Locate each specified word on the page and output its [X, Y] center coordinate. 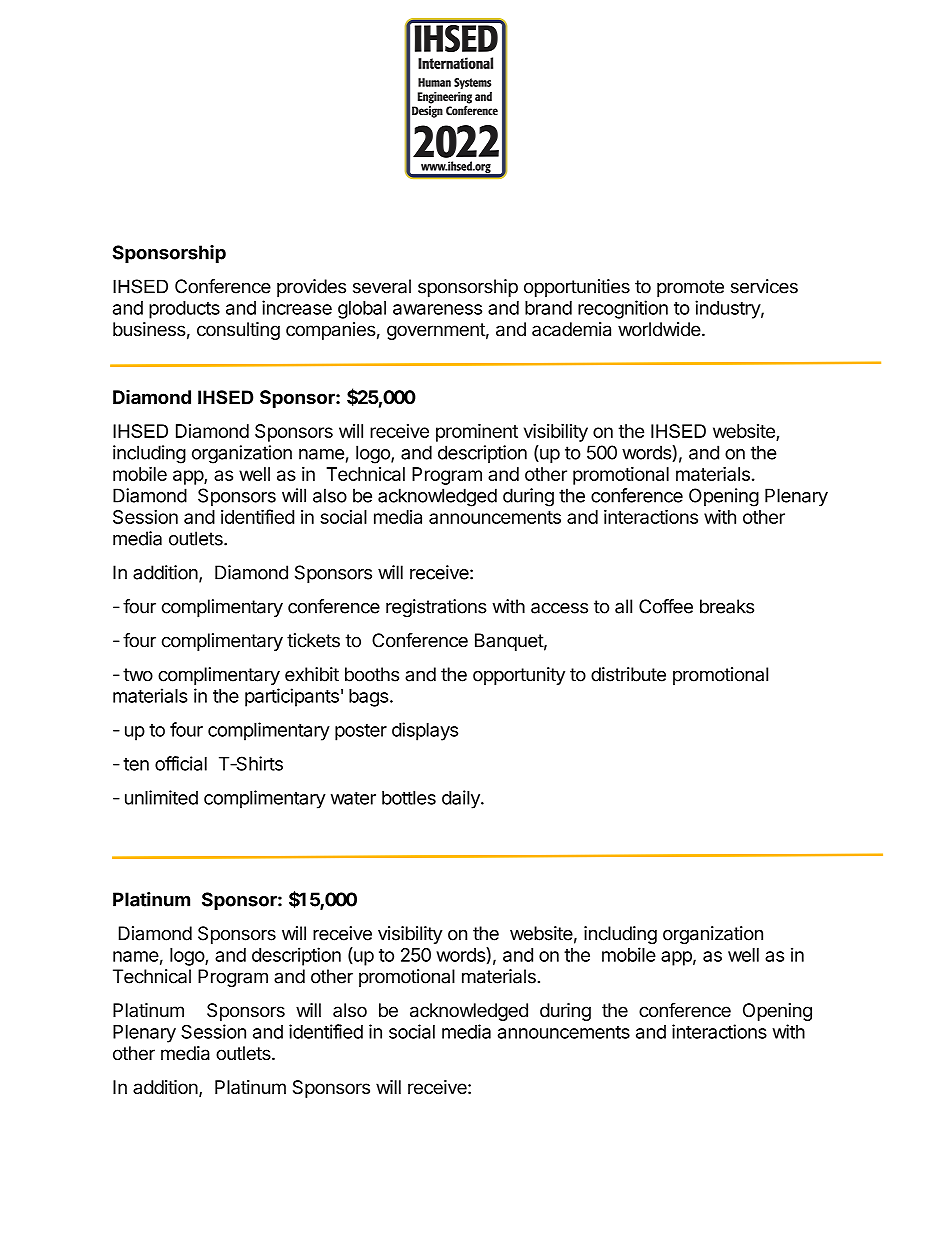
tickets [313, 640]
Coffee [666, 606]
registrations [436, 608]
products [184, 310]
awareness [437, 309]
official [181, 763]
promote [690, 288]
